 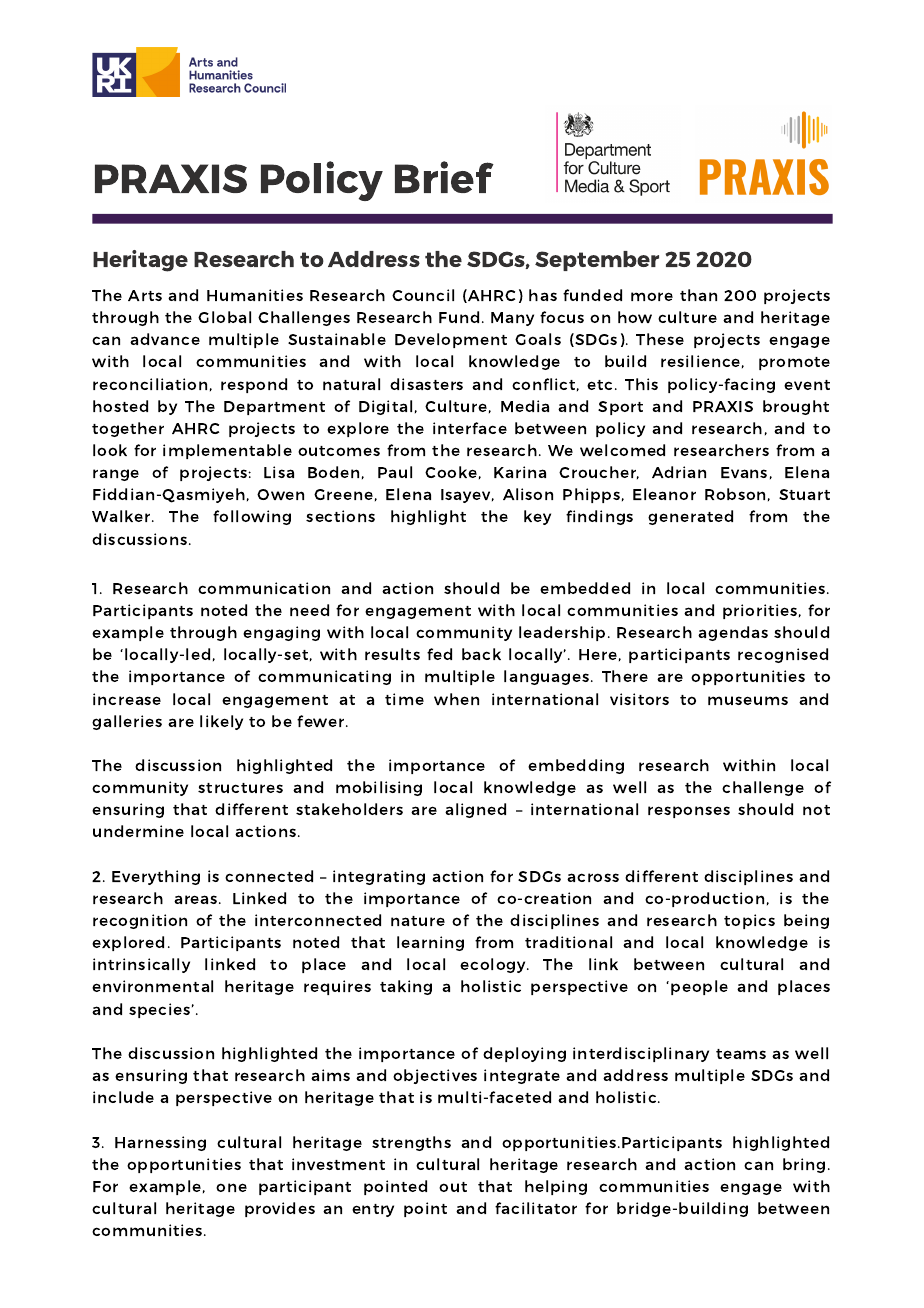 I want to click on Everything, so click(x=156, y=877).
